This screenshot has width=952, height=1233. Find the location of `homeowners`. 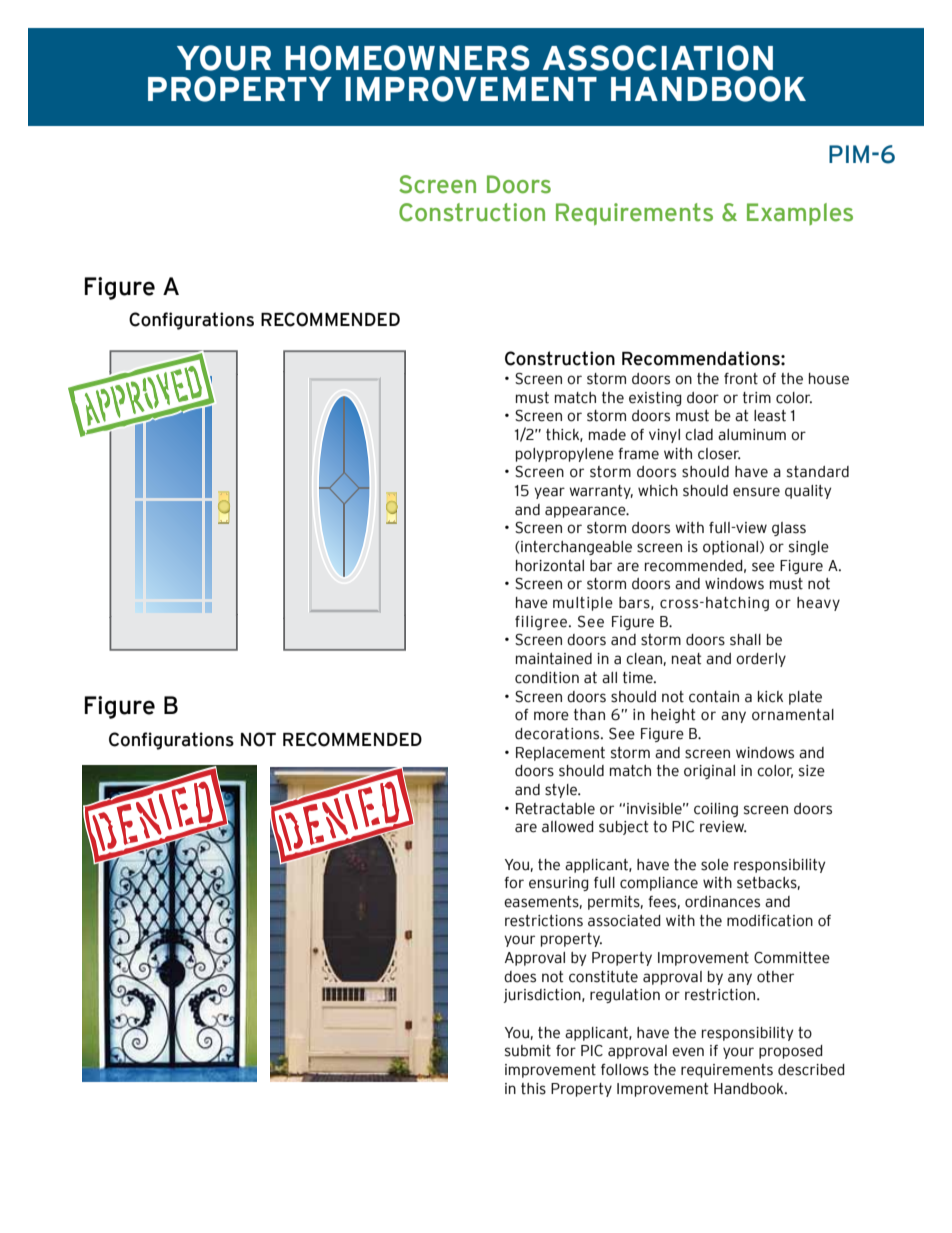

homeowners is located at coordinates (407, 58).
